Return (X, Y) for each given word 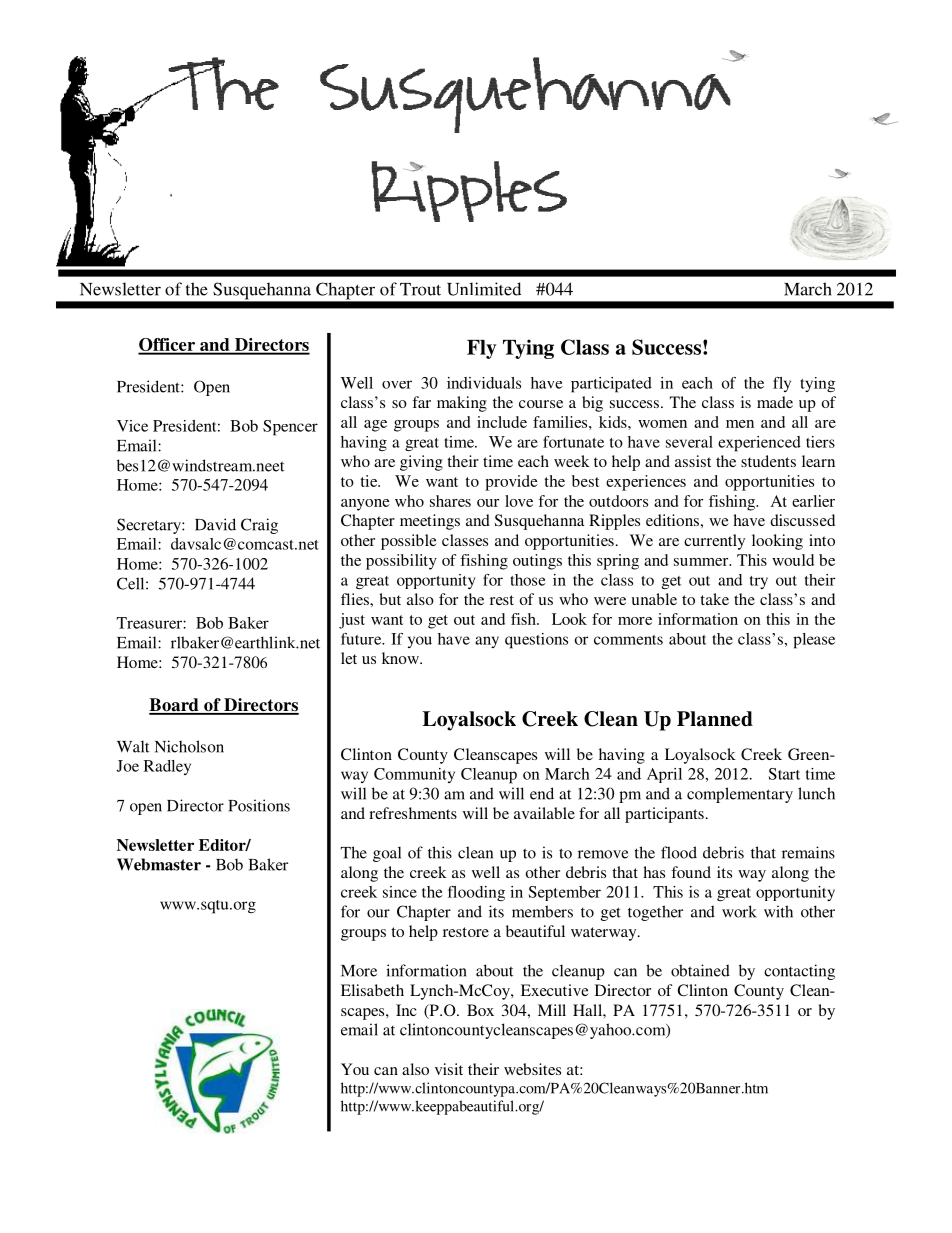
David (215, 524)
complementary (740, 795)
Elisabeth (372, 990)
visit (449, 1069)
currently (714, 542)
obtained (700, 970)
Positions (259, 805)
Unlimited (484, 289)
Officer (168, 346)
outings (537, 562)
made (775, 402)
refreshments (413, 813)
